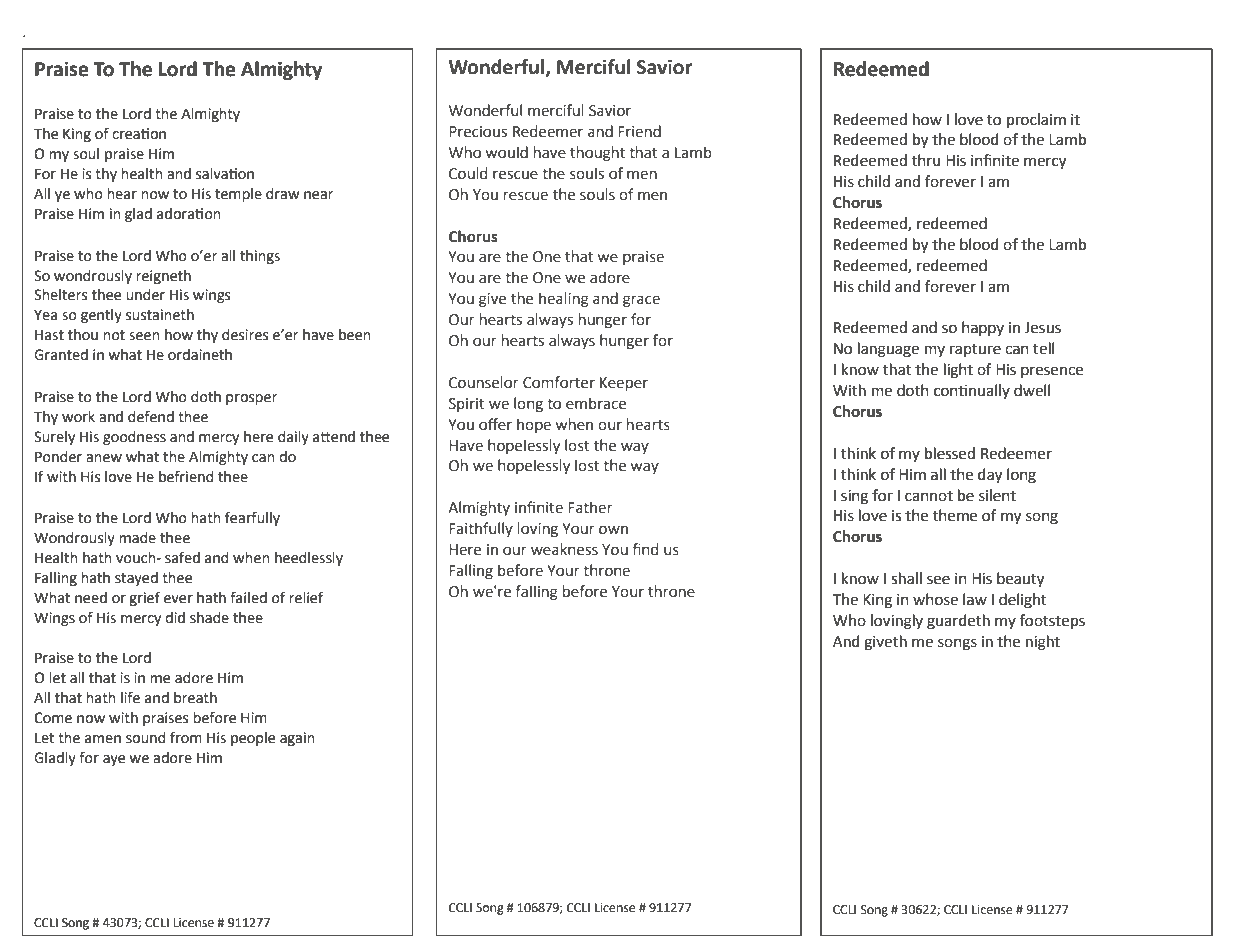 This screenshot has width=1233, height=952. What do you see at coordinates (564, 300) in the screenshot?
I see `healing` at bounding box center [564, 300].
